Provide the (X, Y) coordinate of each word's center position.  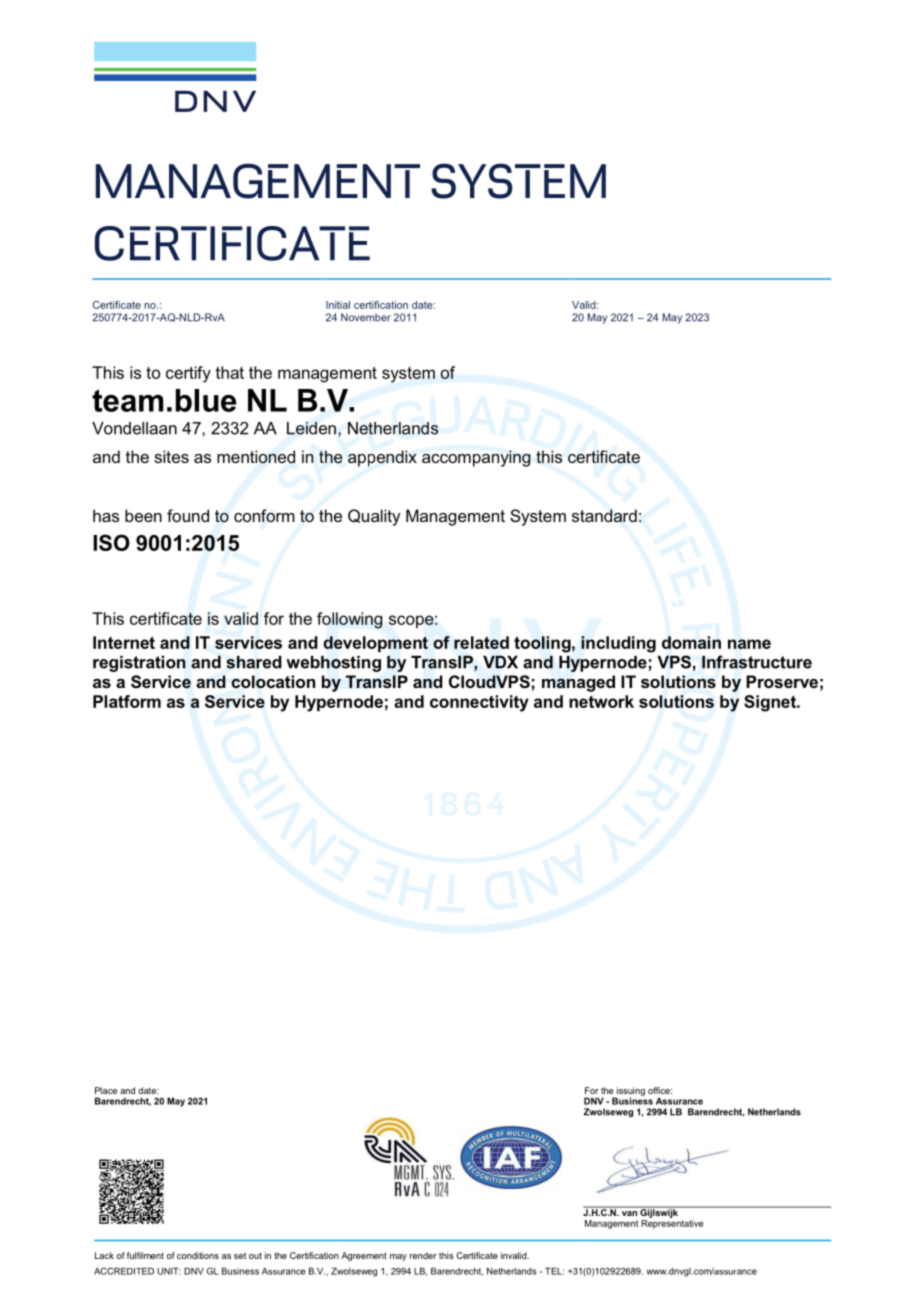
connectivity (479, 703)
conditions (198, 1255)
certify (188, 374)
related (481, 642)
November (366, 317)
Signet (771, 703)
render (423, 1255)
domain (691, 642)
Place (106, 1090)
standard (604, 515)
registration (139, 664)
